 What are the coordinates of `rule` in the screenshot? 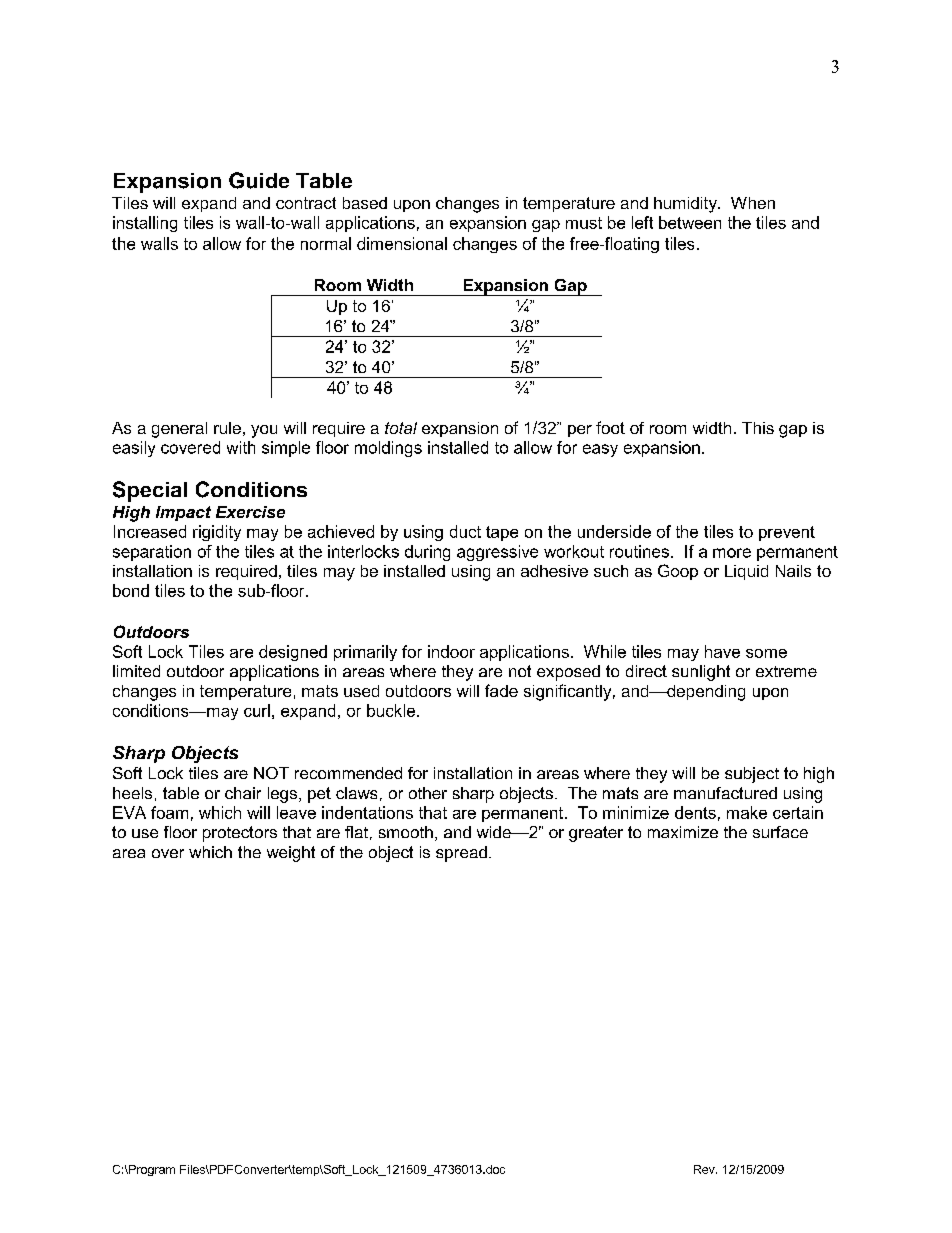 It's located at (227, 428).
